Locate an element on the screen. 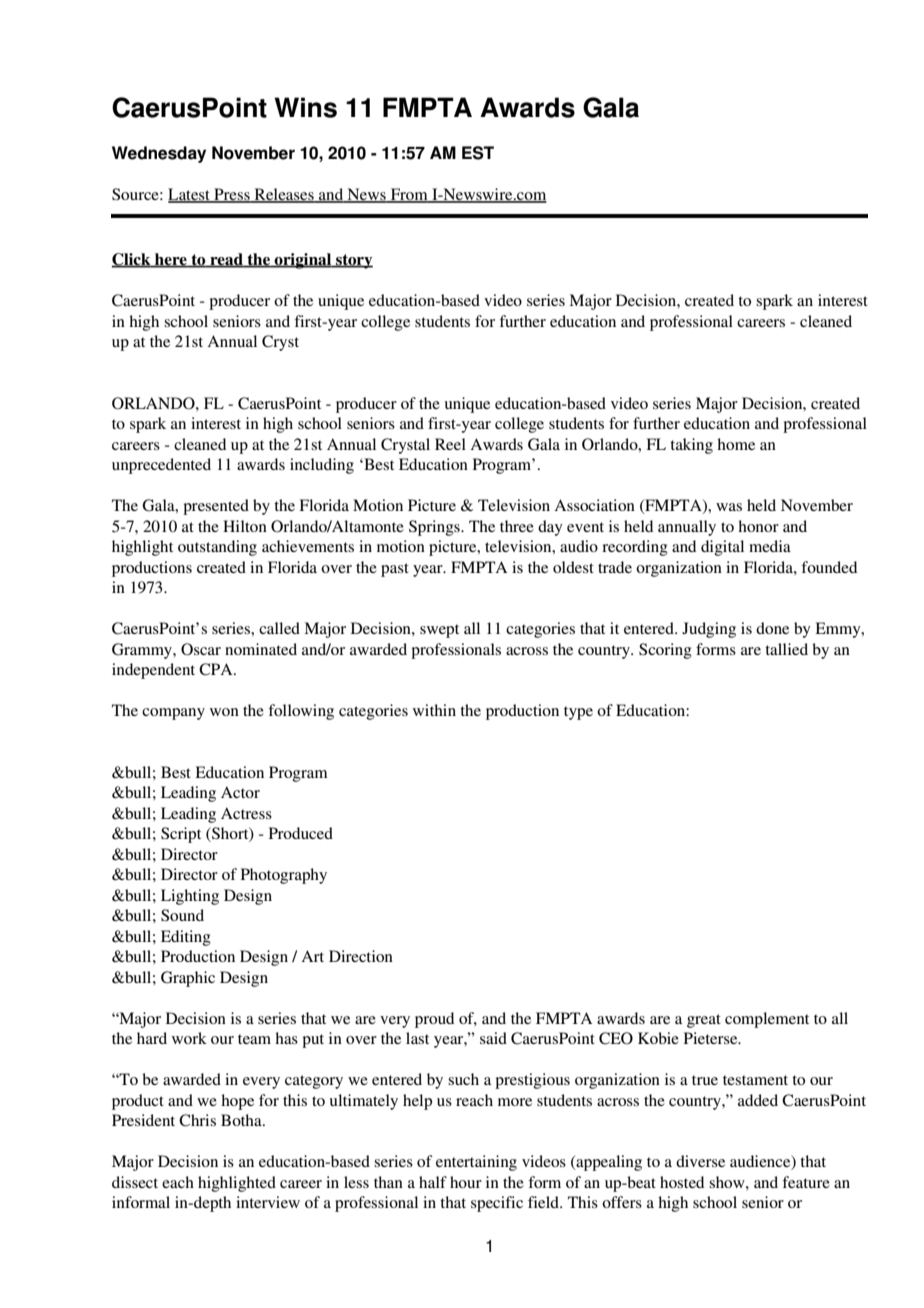  From is located at coordinates (409, 195).
